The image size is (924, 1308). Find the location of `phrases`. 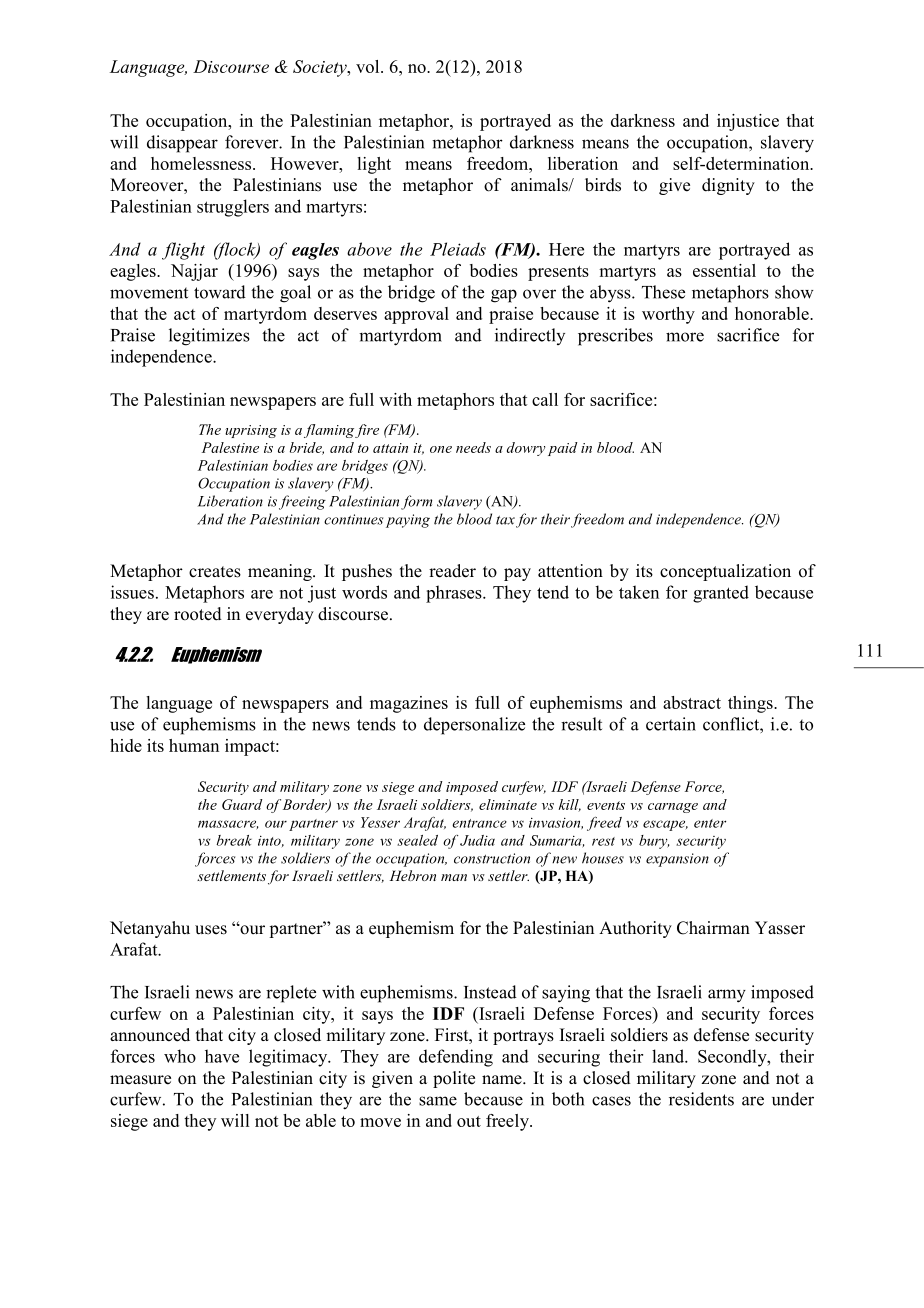

phrases is located at coordinates (455, 594).
